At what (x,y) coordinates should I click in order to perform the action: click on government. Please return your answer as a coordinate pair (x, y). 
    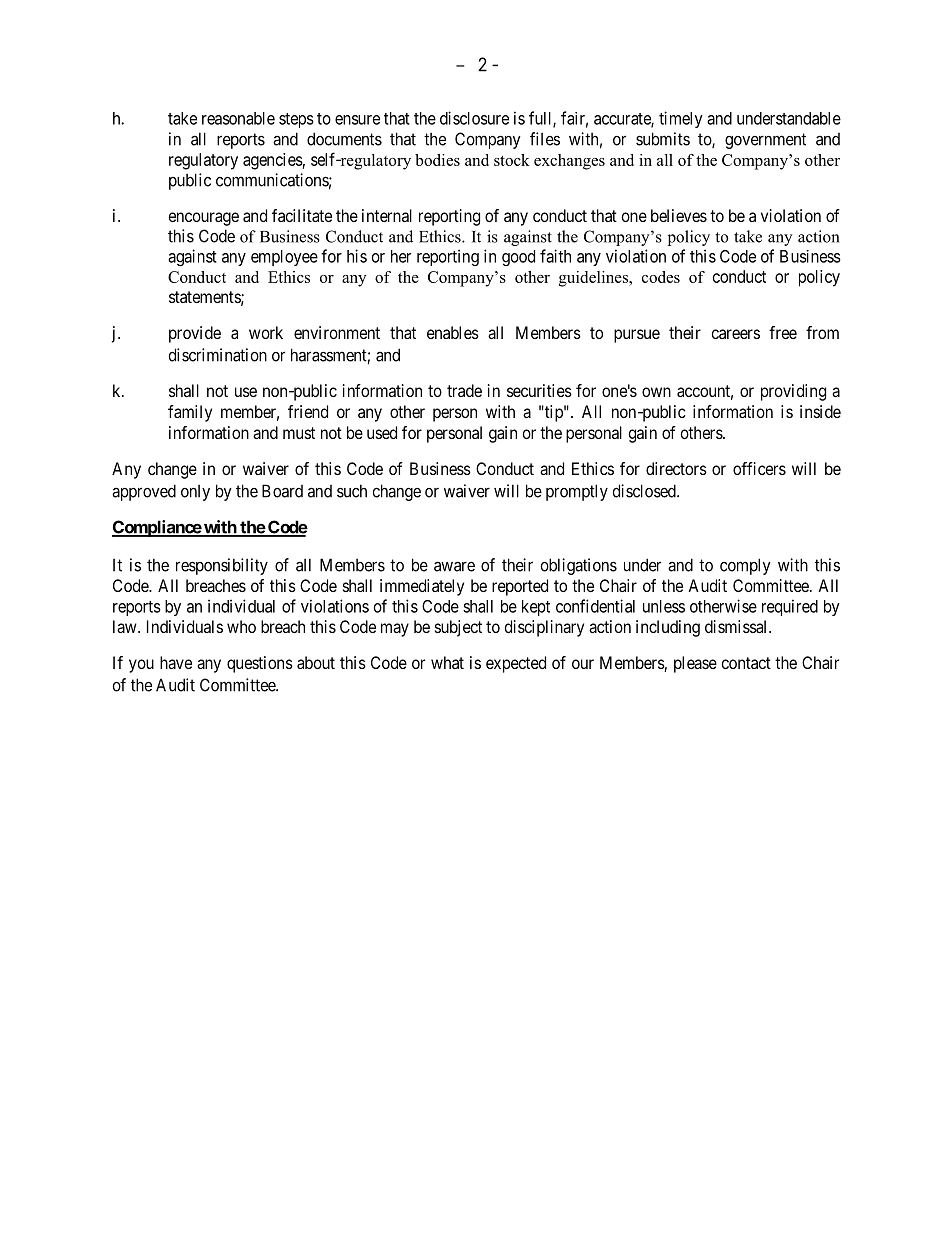
    Looking at the image, I should click on (765, 141).
